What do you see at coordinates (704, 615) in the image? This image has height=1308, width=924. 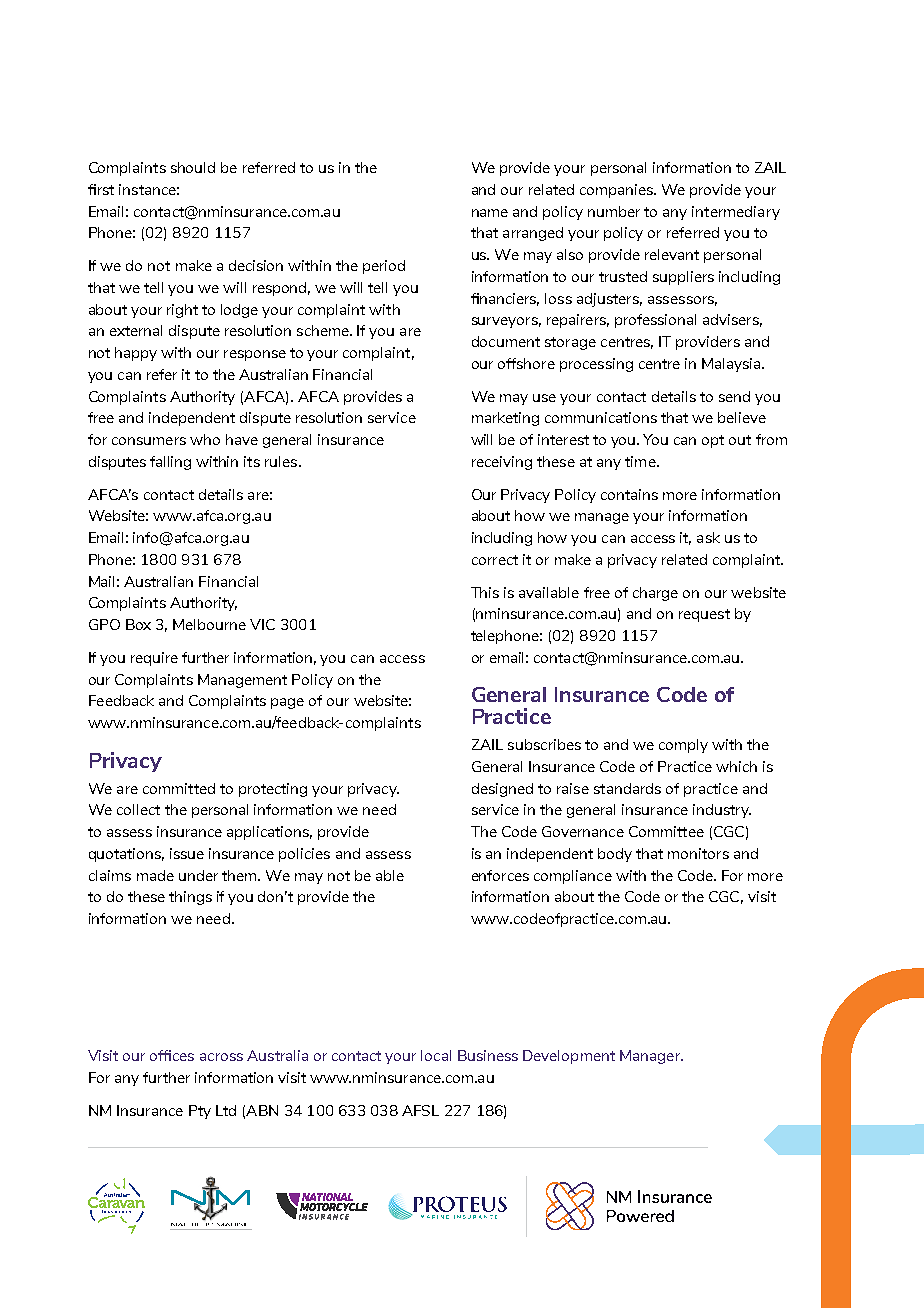 I see `request` at bounding box center [704, 615].
